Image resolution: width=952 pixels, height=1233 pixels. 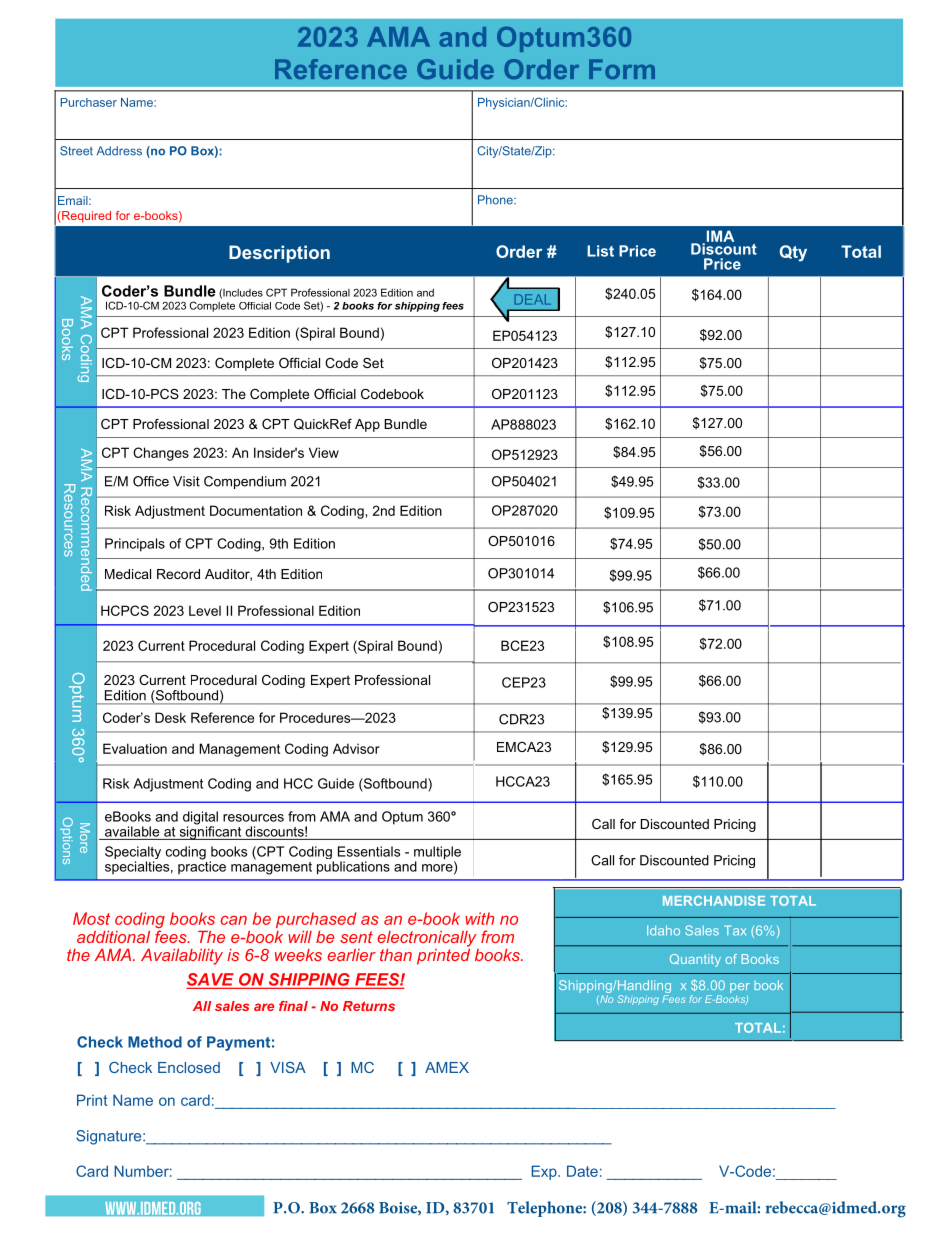 What do you see at coordinates (189, 1067) in the screenshot?
I see `Enclosed` at bounding box center [189, 1067].
